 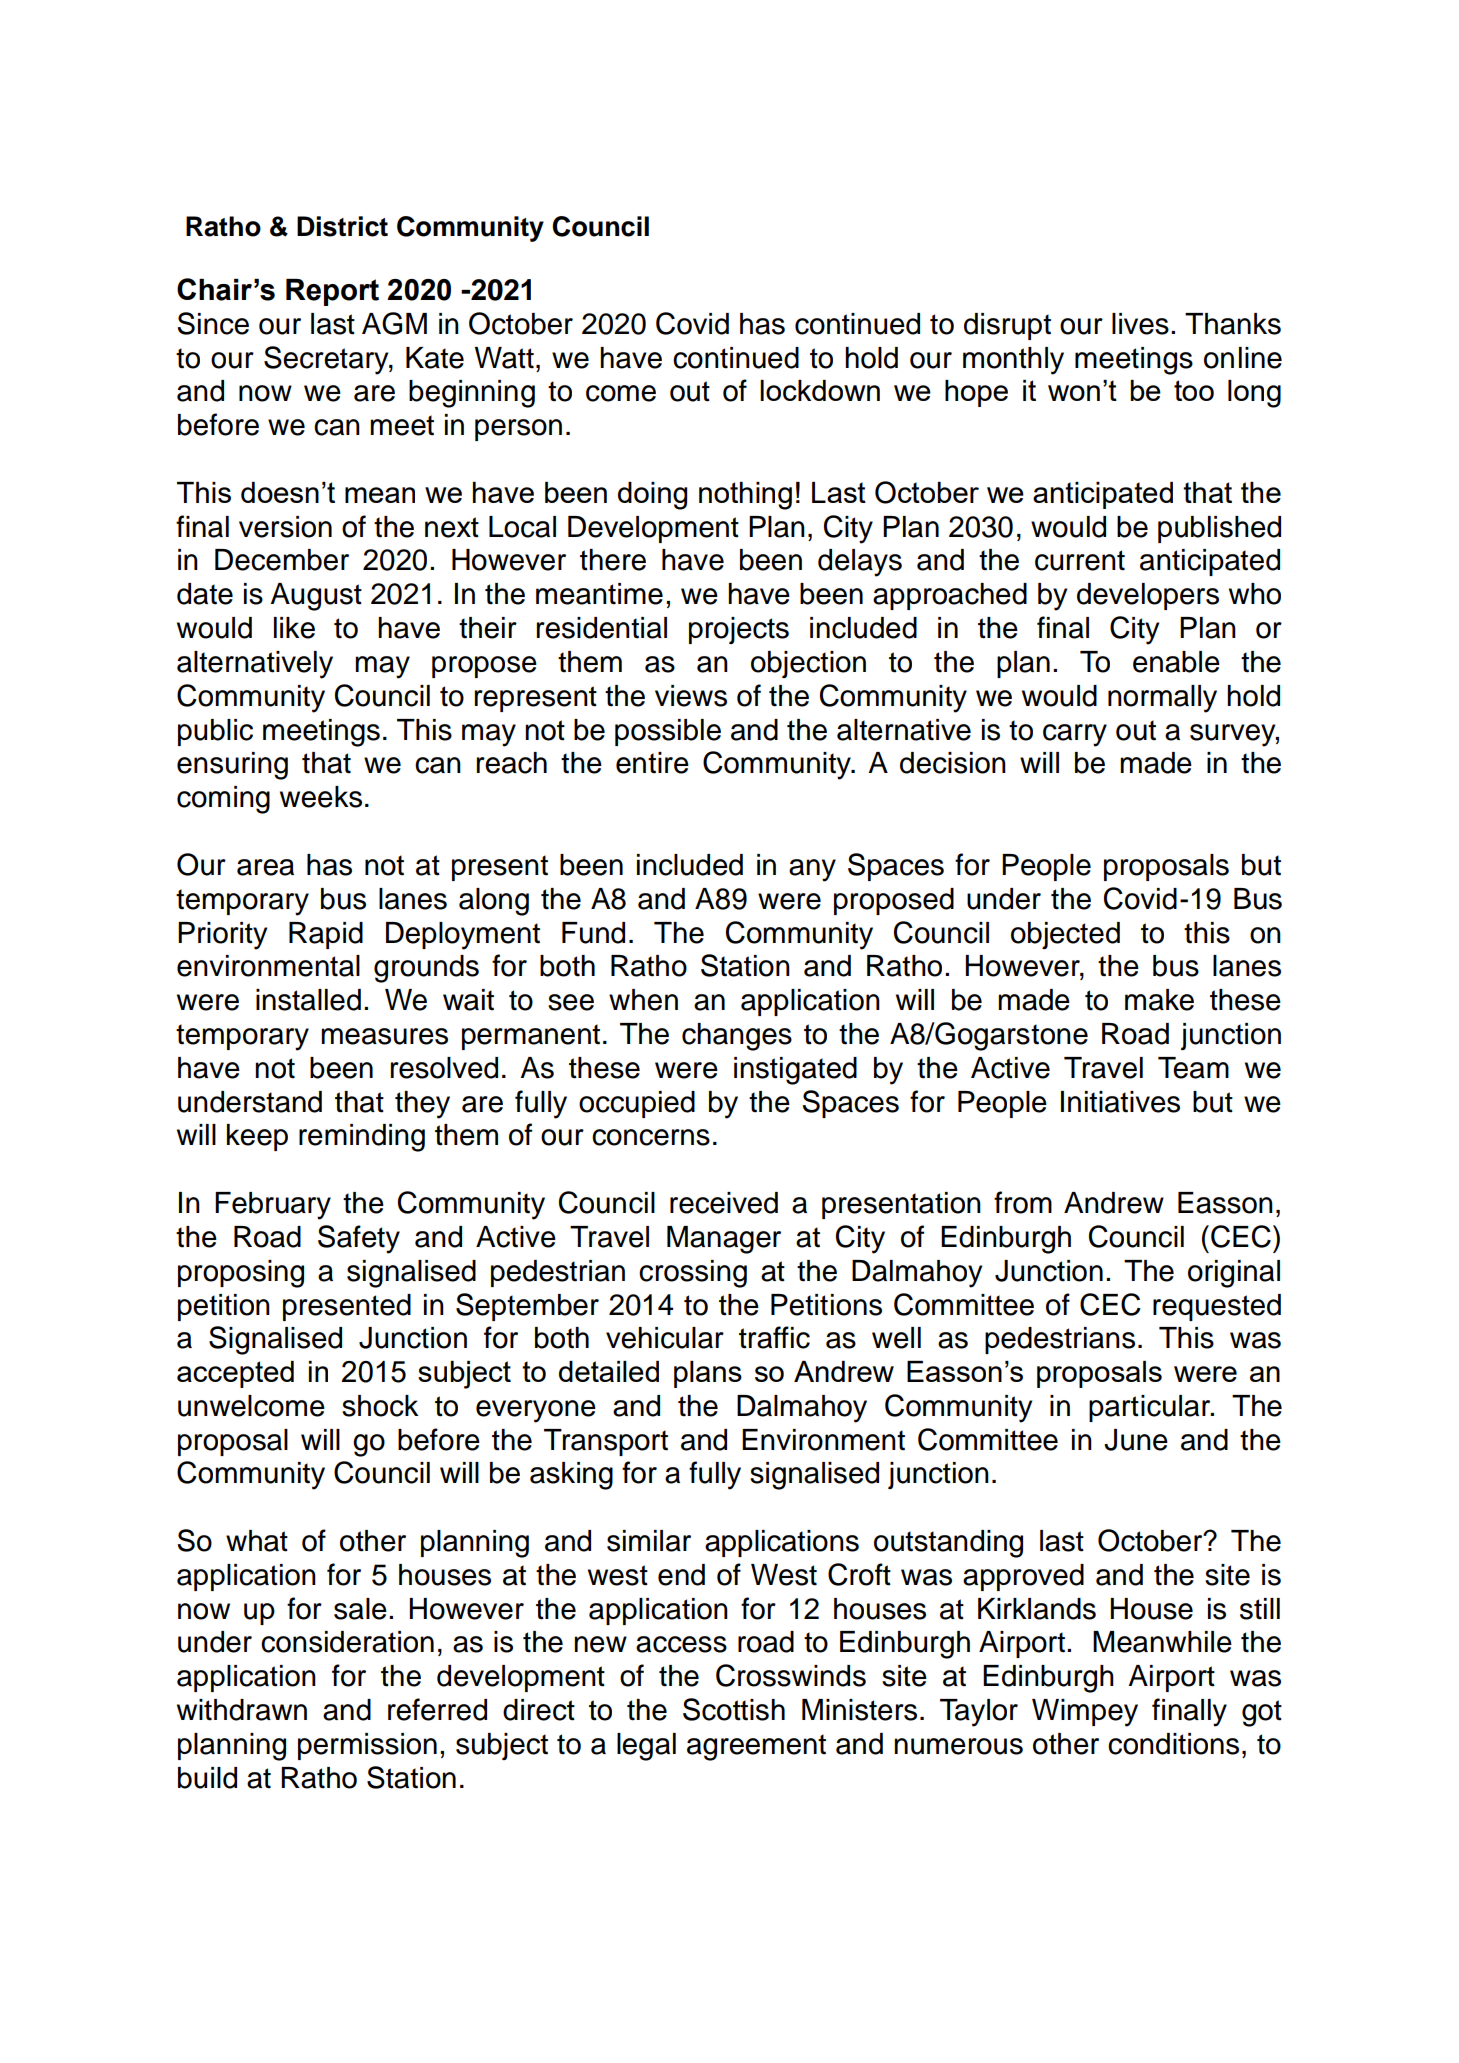 I want to click on changes, so click(x=737, y=1037).
